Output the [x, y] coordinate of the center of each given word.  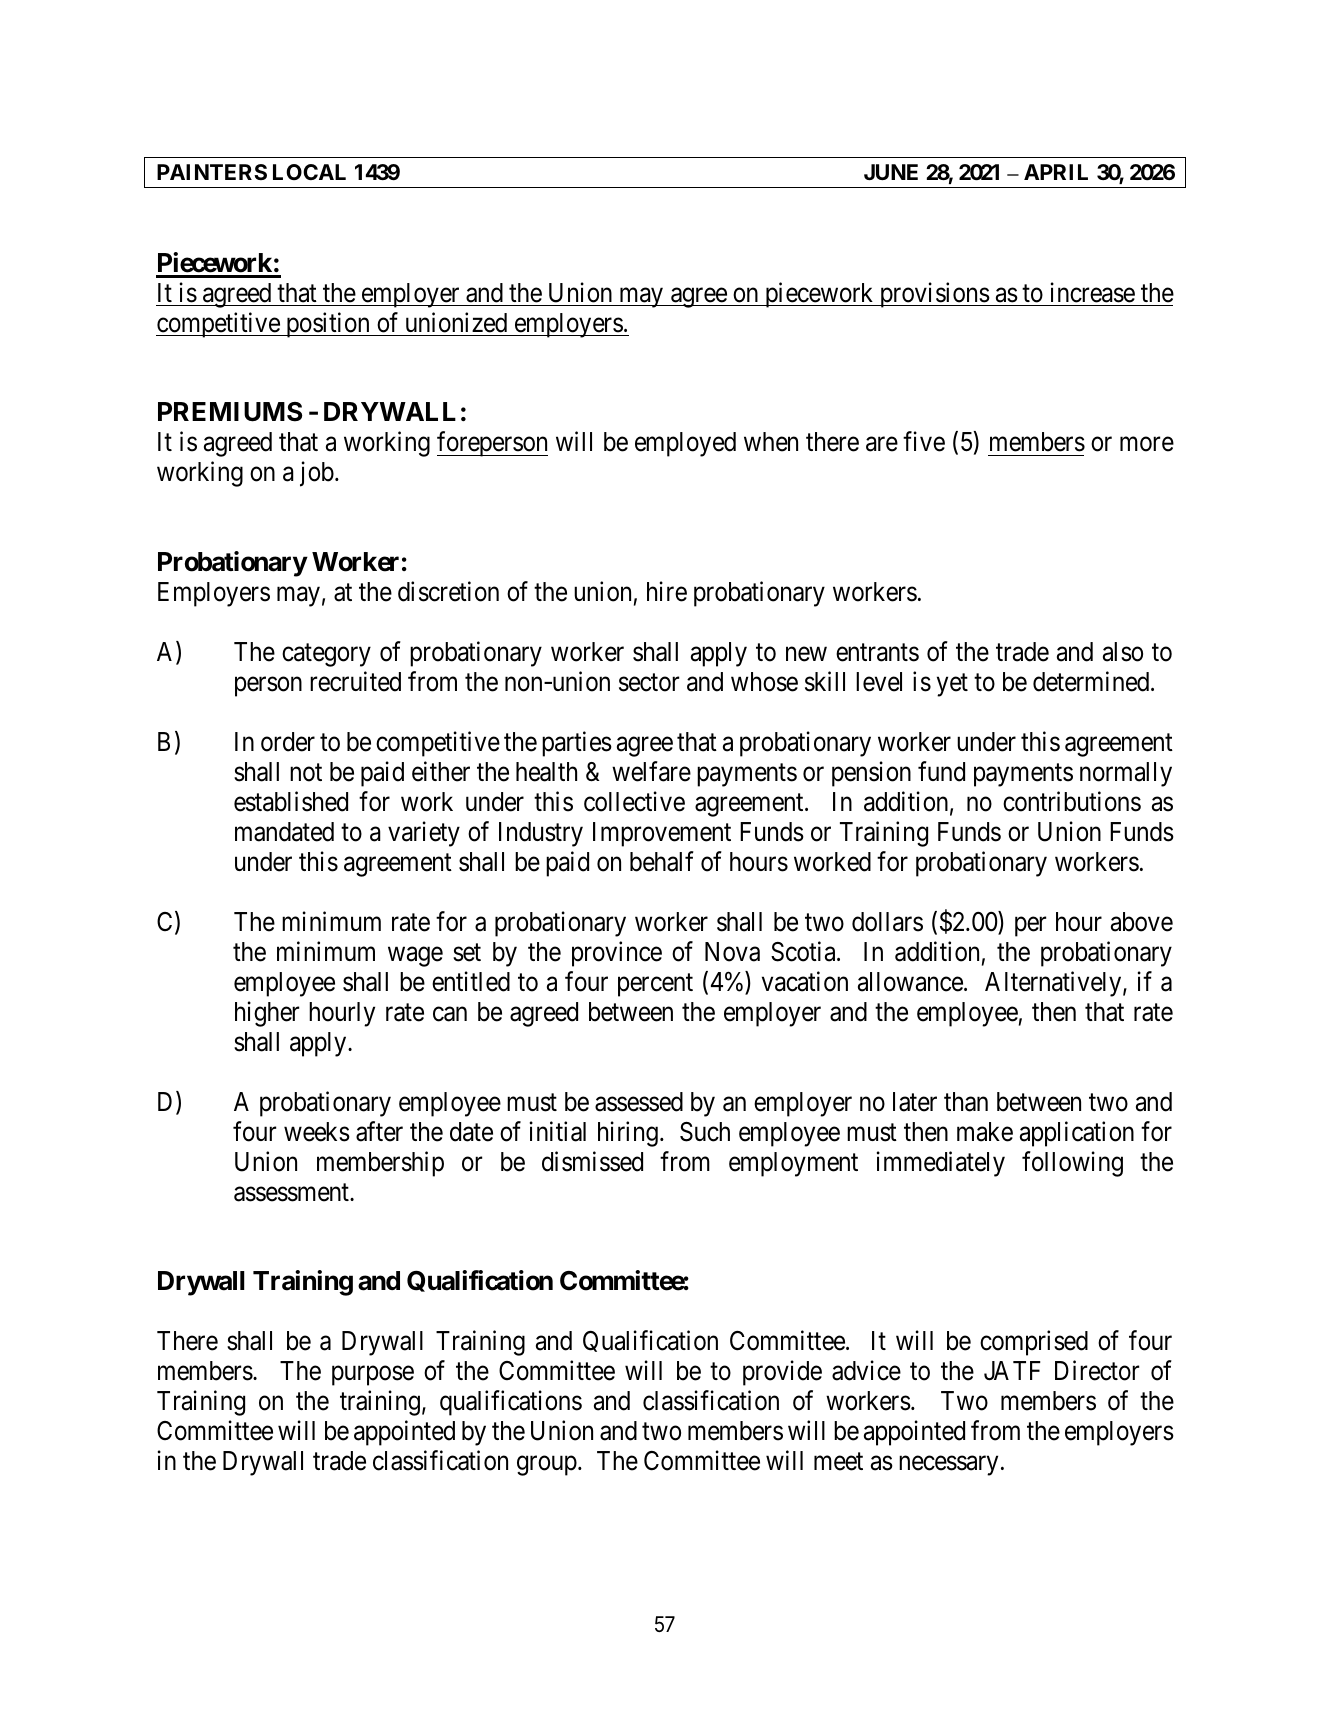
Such [705, 1132]
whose [764, 682]
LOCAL [309, 172]
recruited [355, 681]
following [1072, 1164]
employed [685, 444]
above [1142, 922]
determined [1092, 681]
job [317, 474]
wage [415, 957]
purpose [373, 1376]
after [379, 1131]
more [1147, 444]
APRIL [1056, 172]
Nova [732, 952]
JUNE [891, 172]
